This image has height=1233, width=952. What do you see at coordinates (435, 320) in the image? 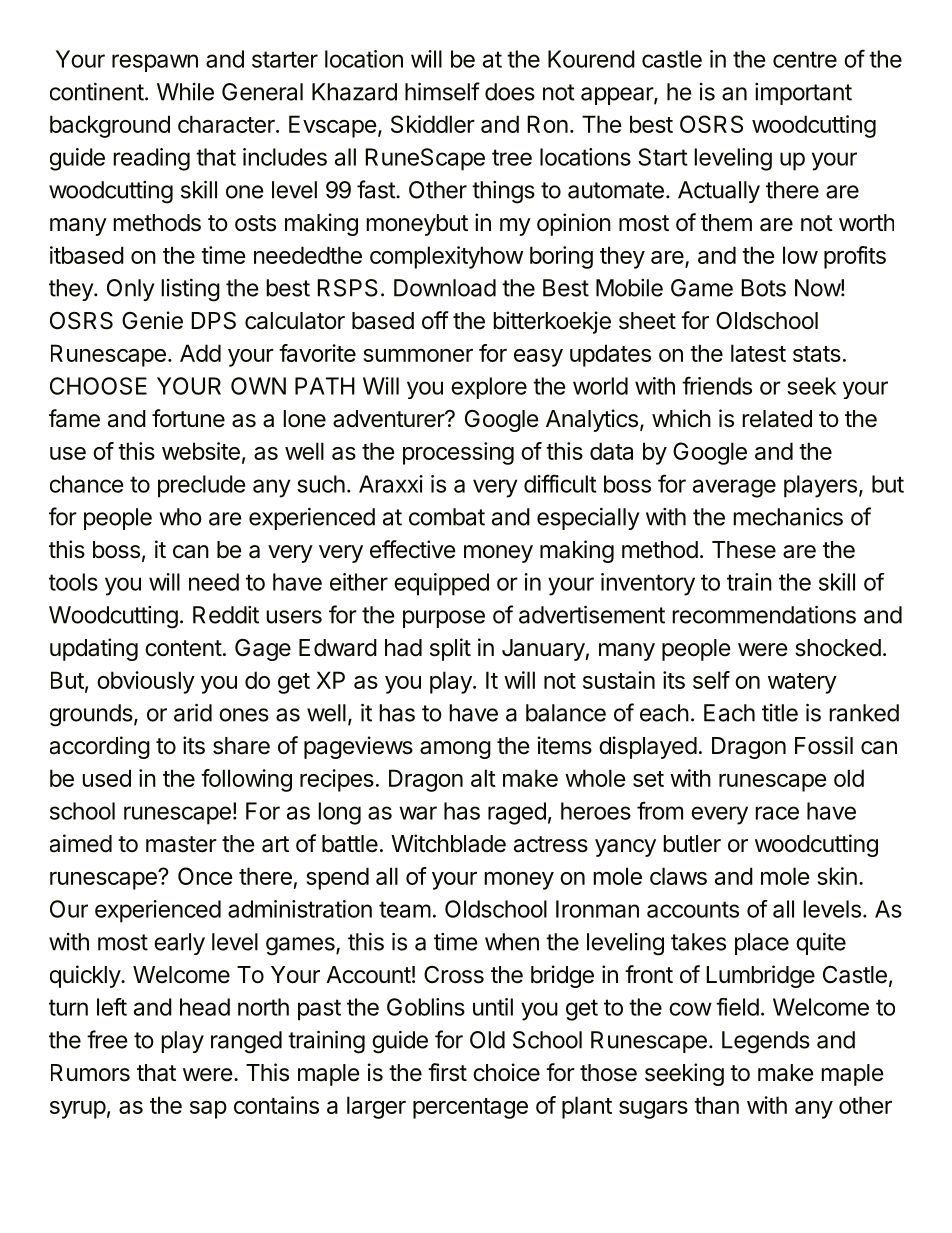
I see `off` at bounding box center [435, 320].
